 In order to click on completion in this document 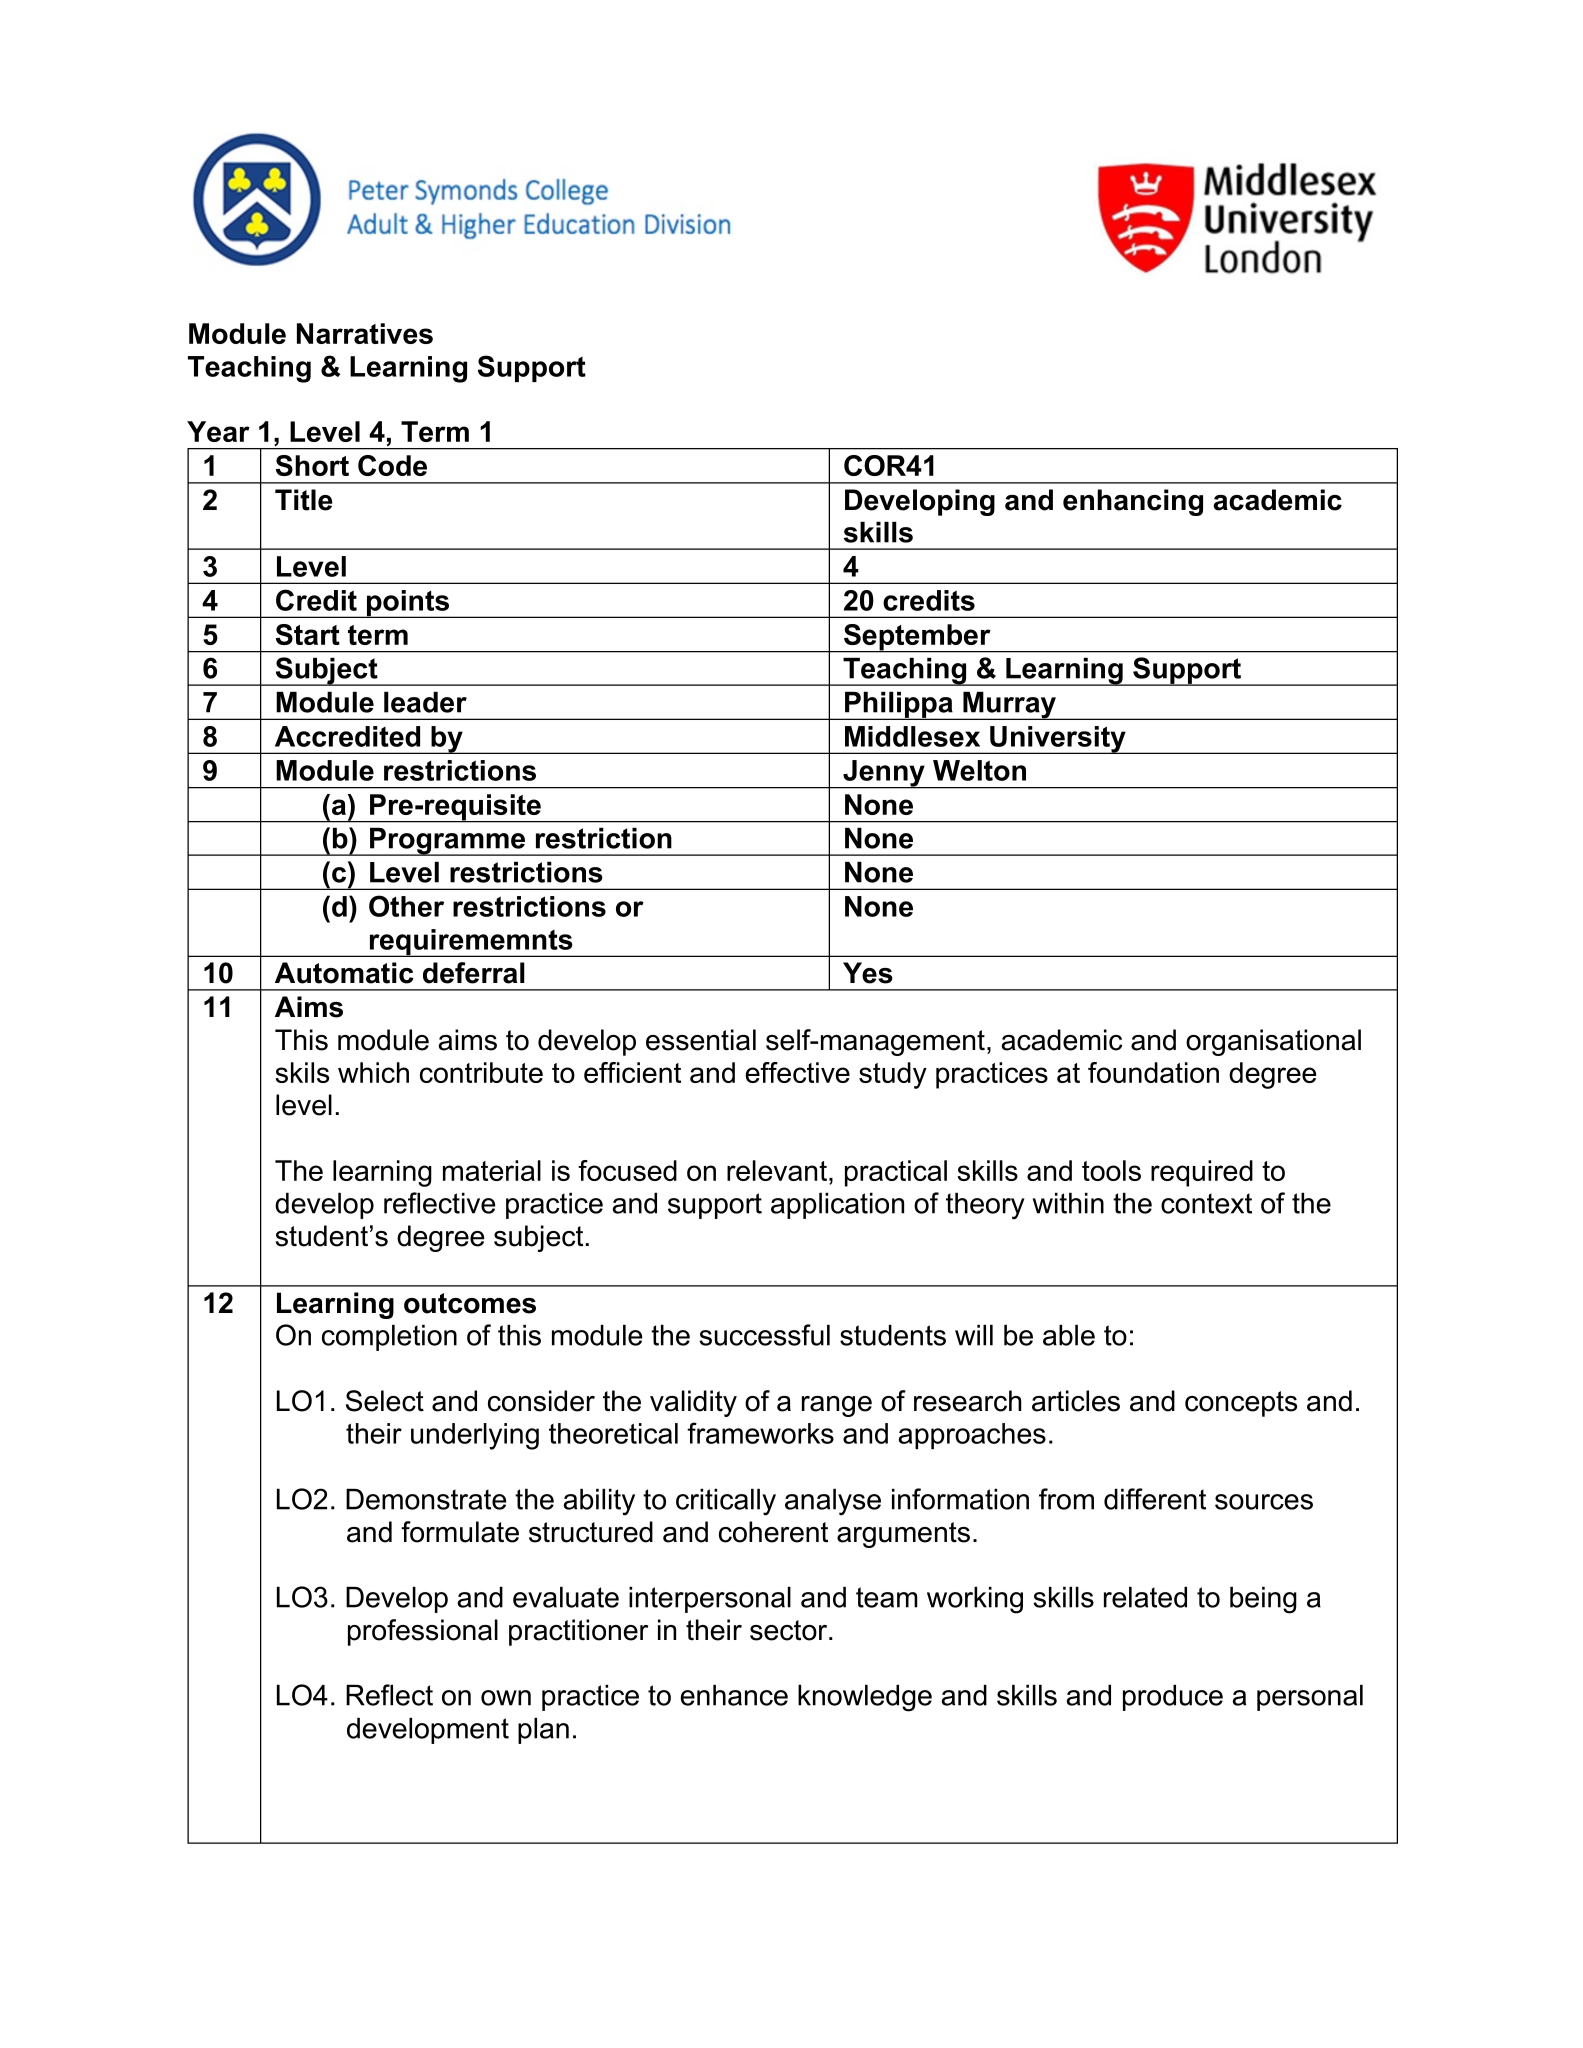, I will do `click(389, 1338)`.
